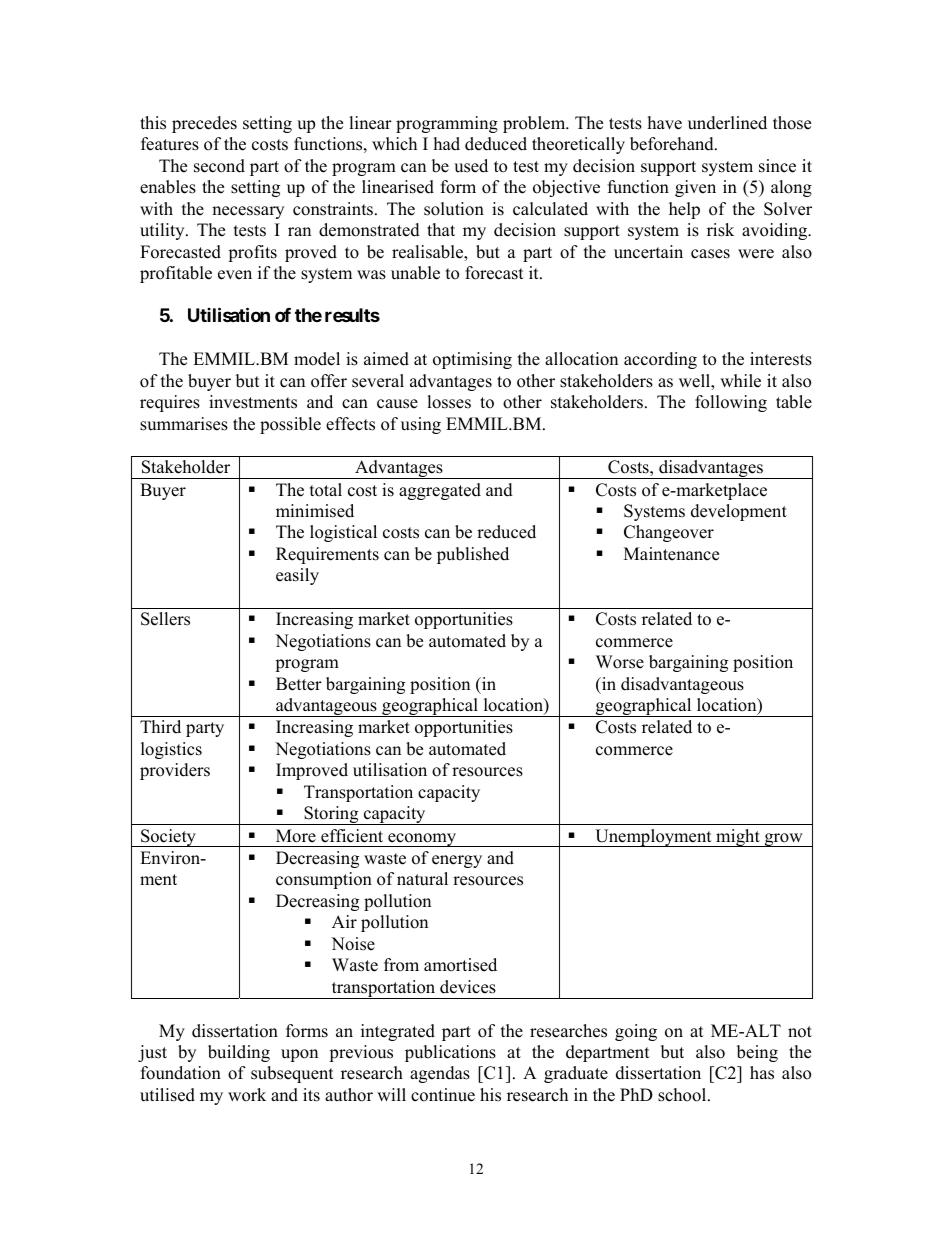 The height and width of the screenshot is (1233, 952). Describe the element at coordinates (165, 619) in the screenshot. I see `Sellers` at that location.
